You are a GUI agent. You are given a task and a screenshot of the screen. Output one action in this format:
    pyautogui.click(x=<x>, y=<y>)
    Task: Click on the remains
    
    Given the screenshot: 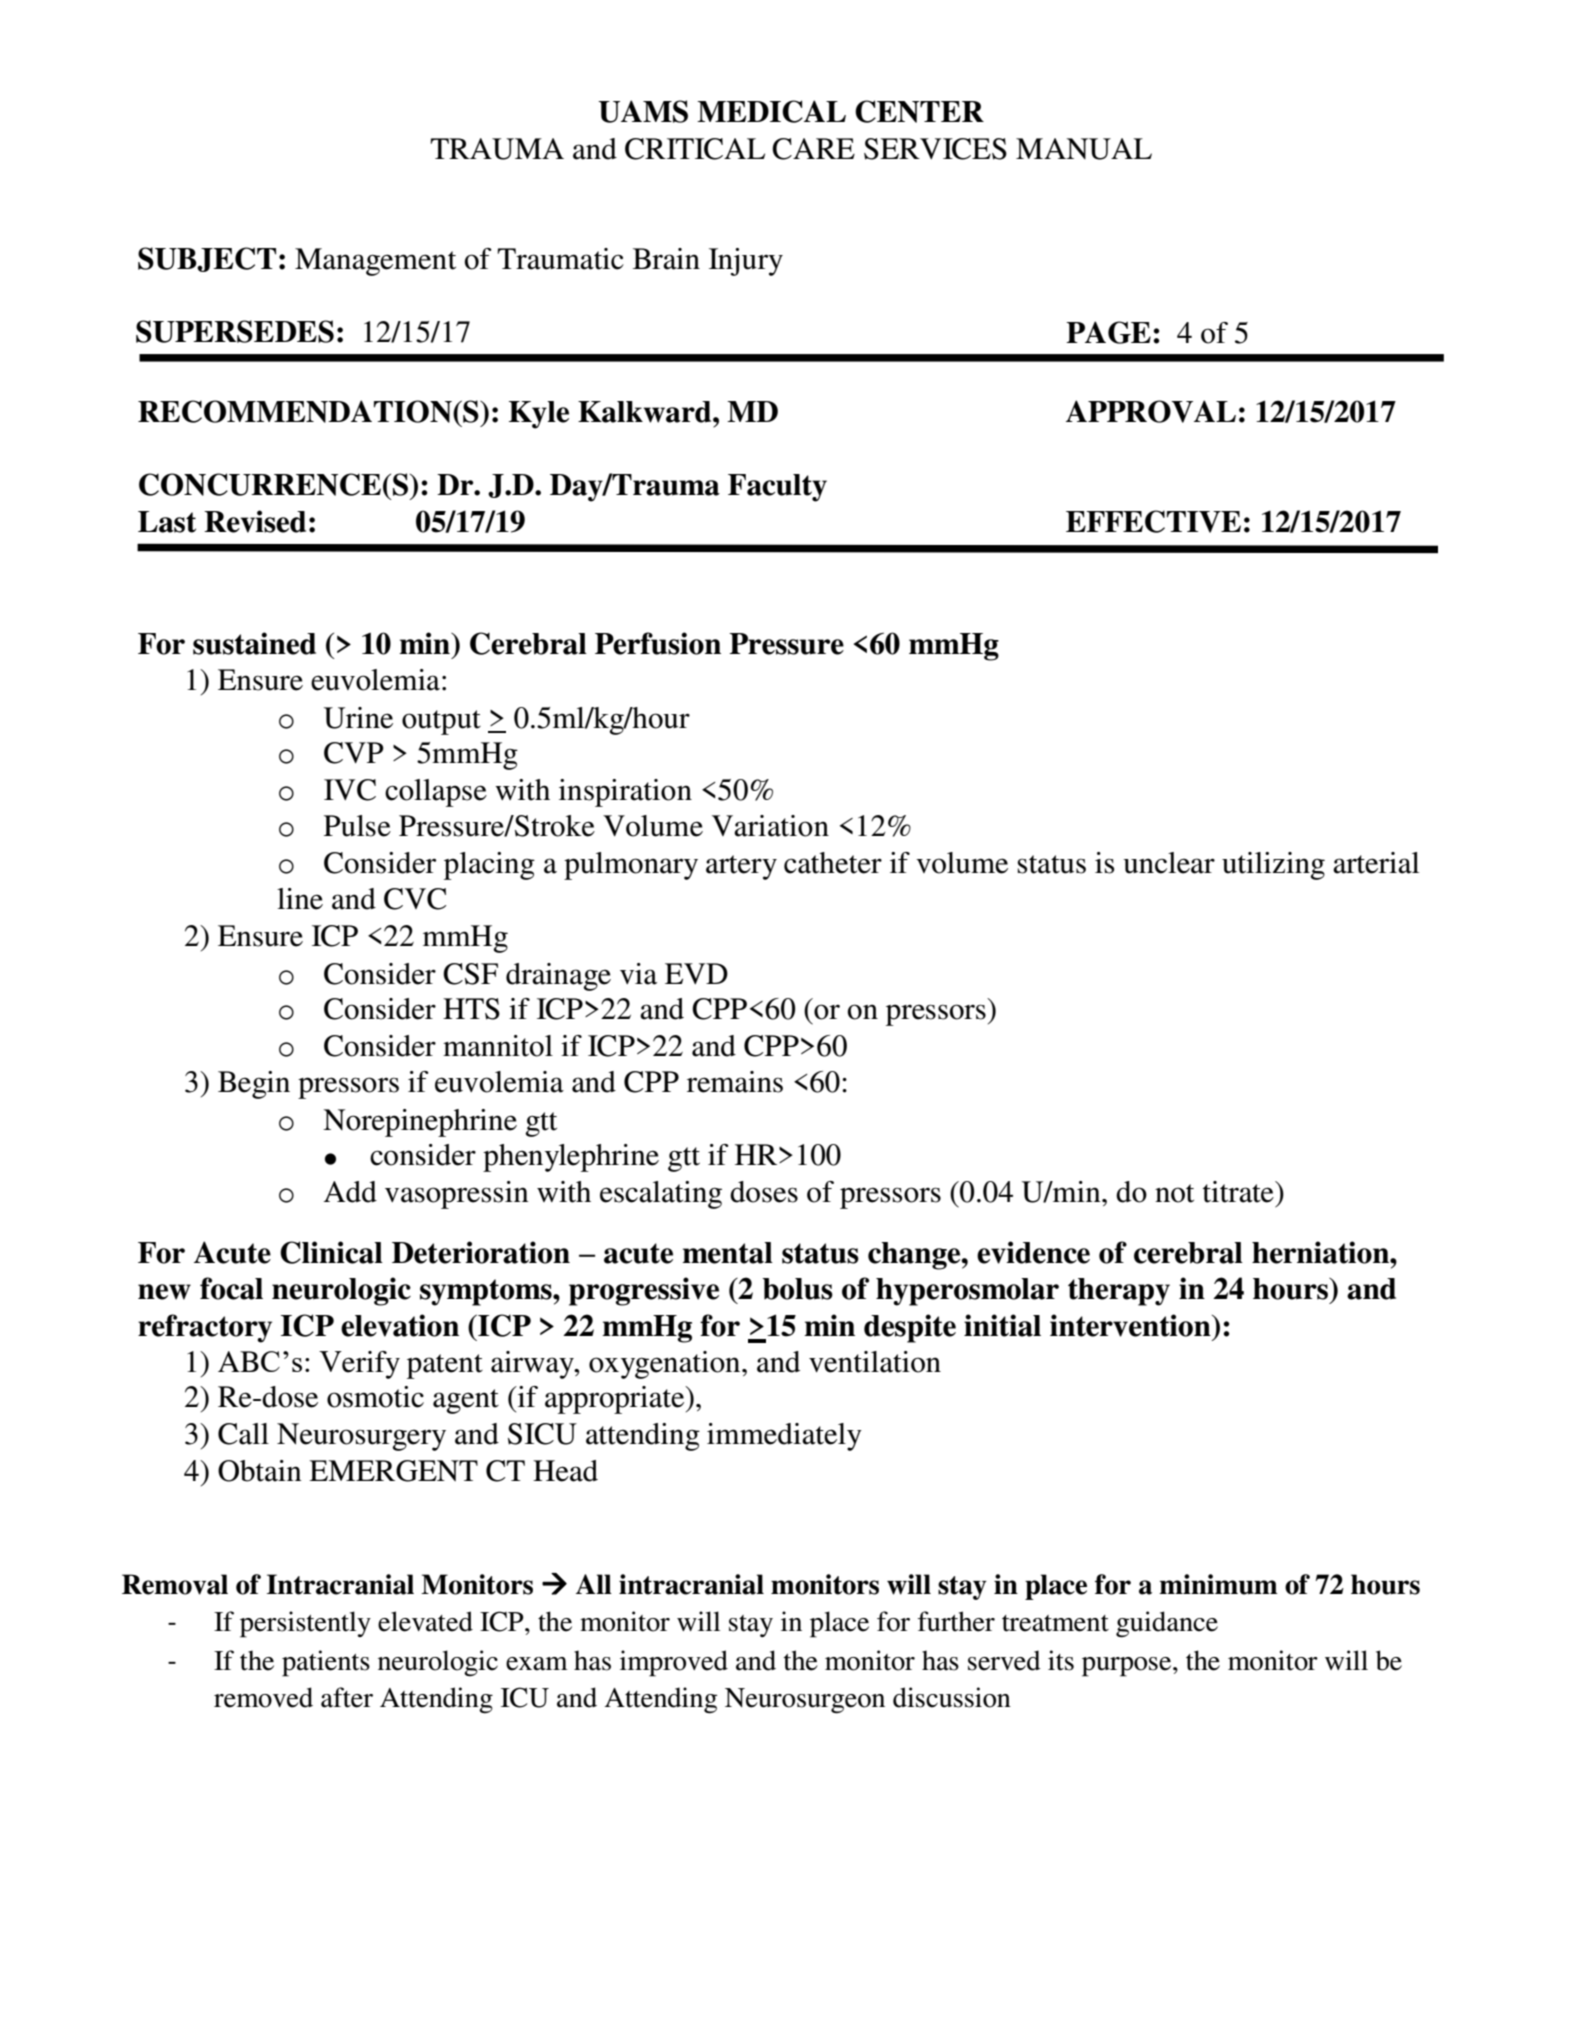 What is the action you would take?
    pyautogui.click(x=735, y=1082)
